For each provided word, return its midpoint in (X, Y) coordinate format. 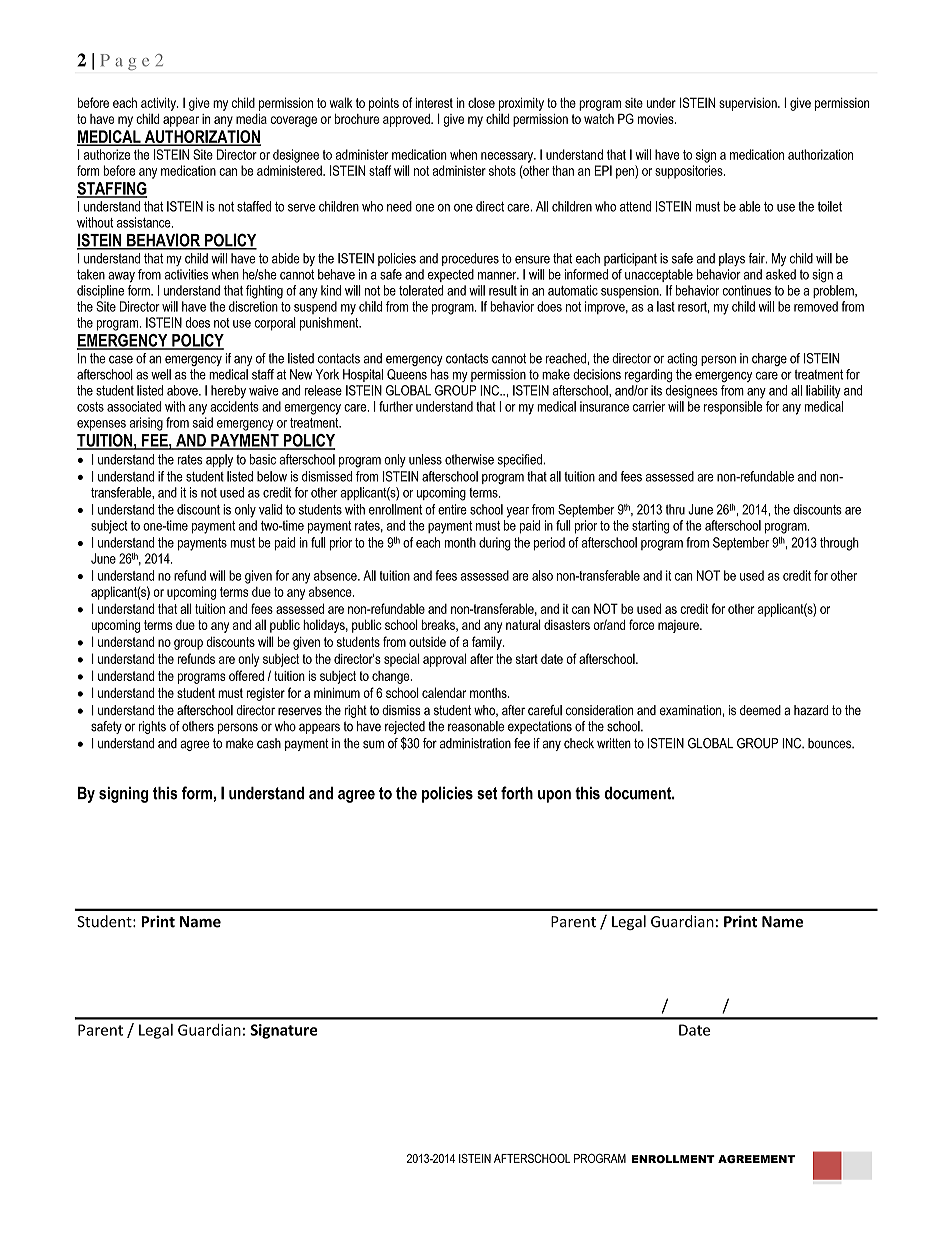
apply (219, 460)
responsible (733, 407)
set (487, 793)
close (481, 103)
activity (159, 104)
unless (425, 459)
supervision (749, 104)
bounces (831, 743)
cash (269, 743)
